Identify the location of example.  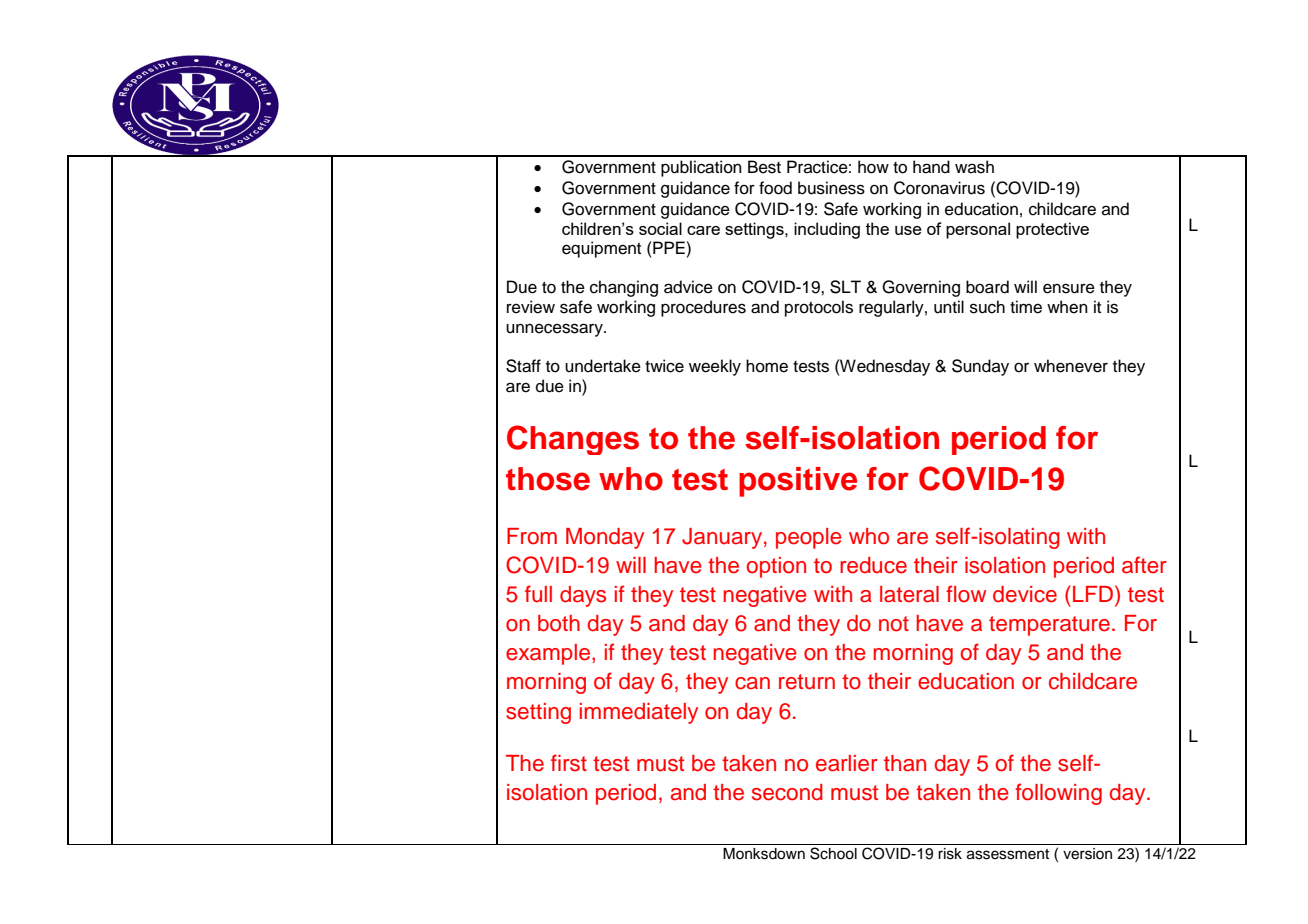
(549, 654).
